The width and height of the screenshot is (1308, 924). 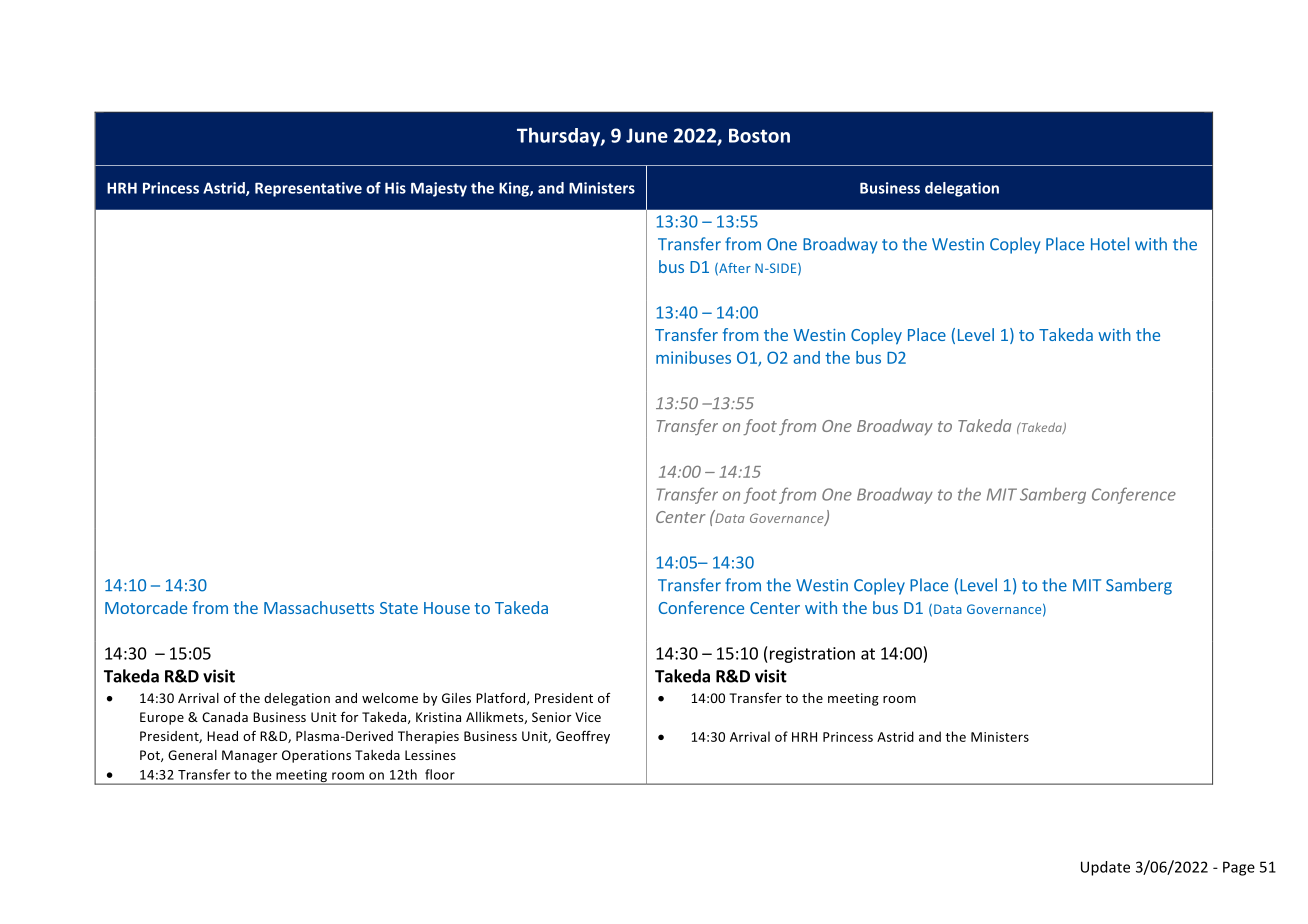 I want to click on House, so click(x=447, y=608).
